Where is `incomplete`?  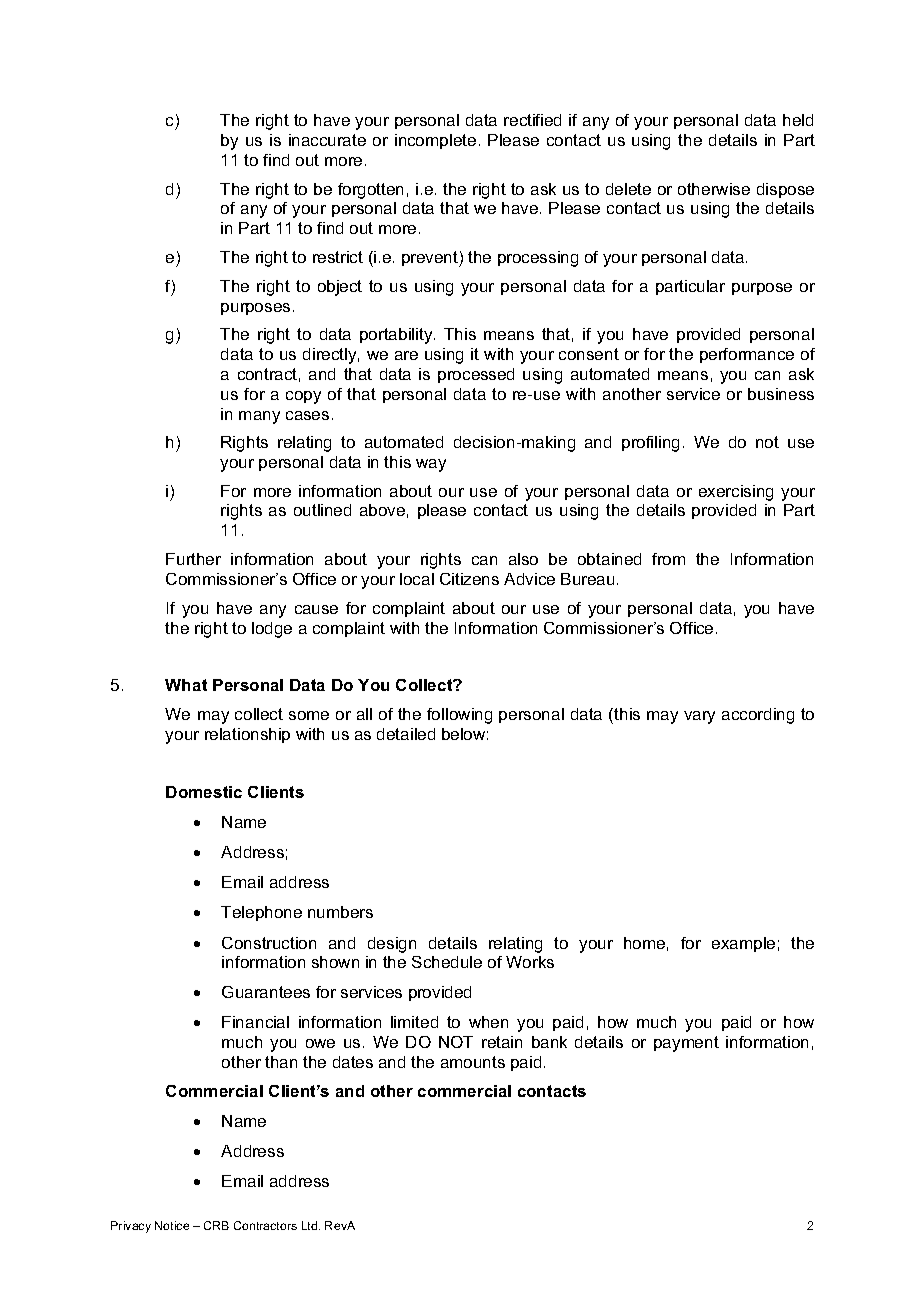
incomplete is located at coordinates (435, 141).
